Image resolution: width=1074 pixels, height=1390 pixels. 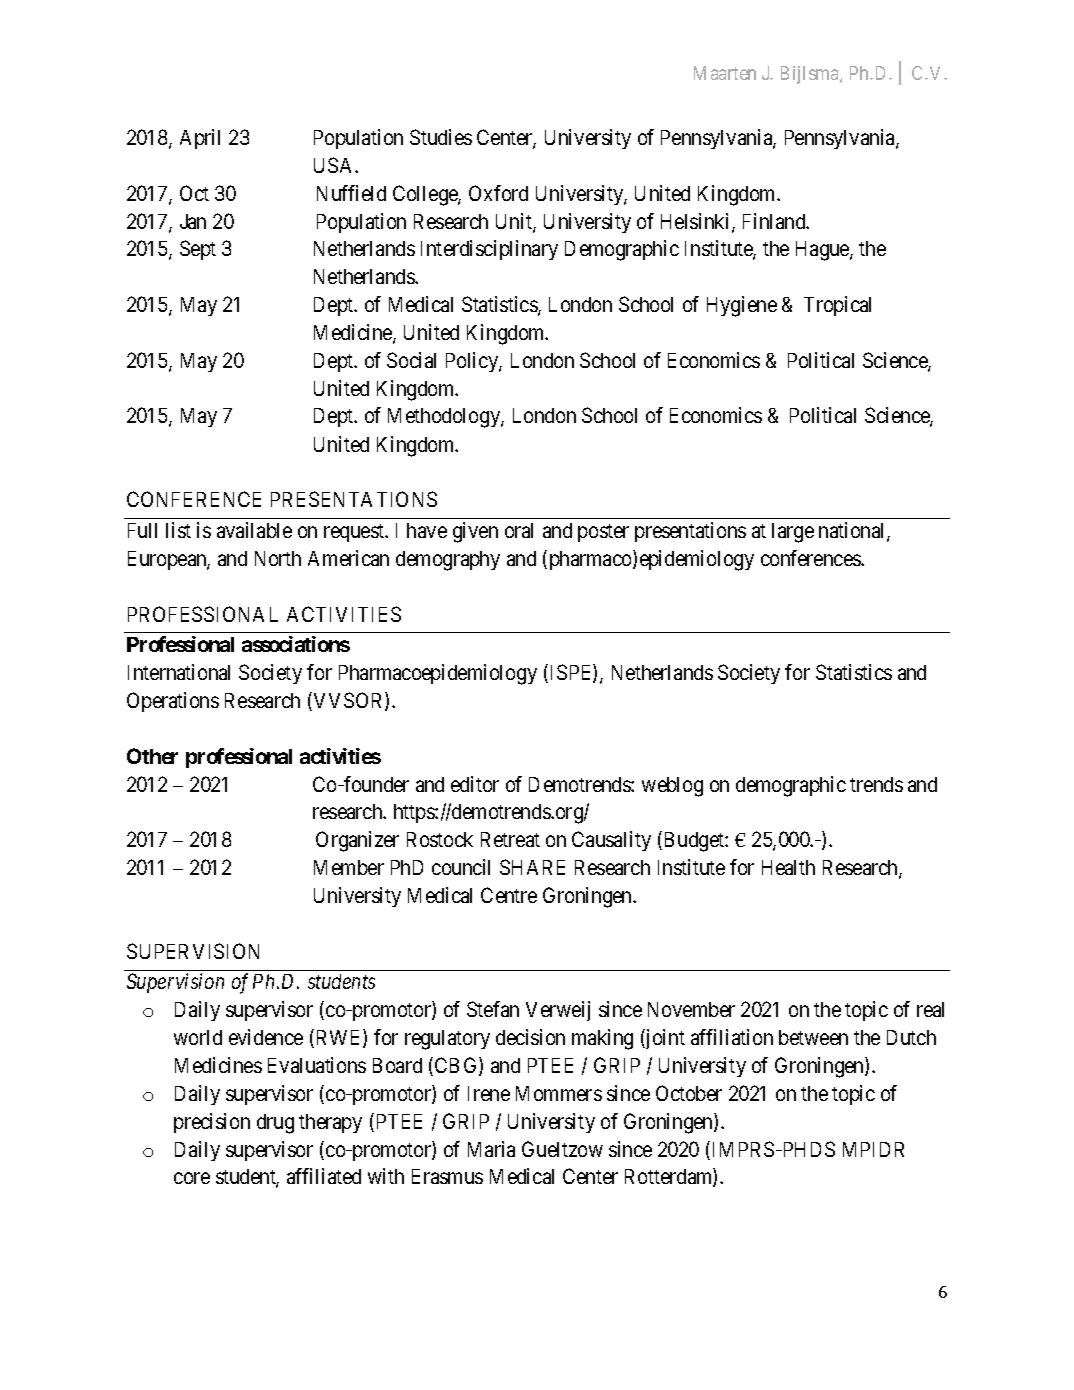 I want to click on precision, so click(x=212, y=1123).
